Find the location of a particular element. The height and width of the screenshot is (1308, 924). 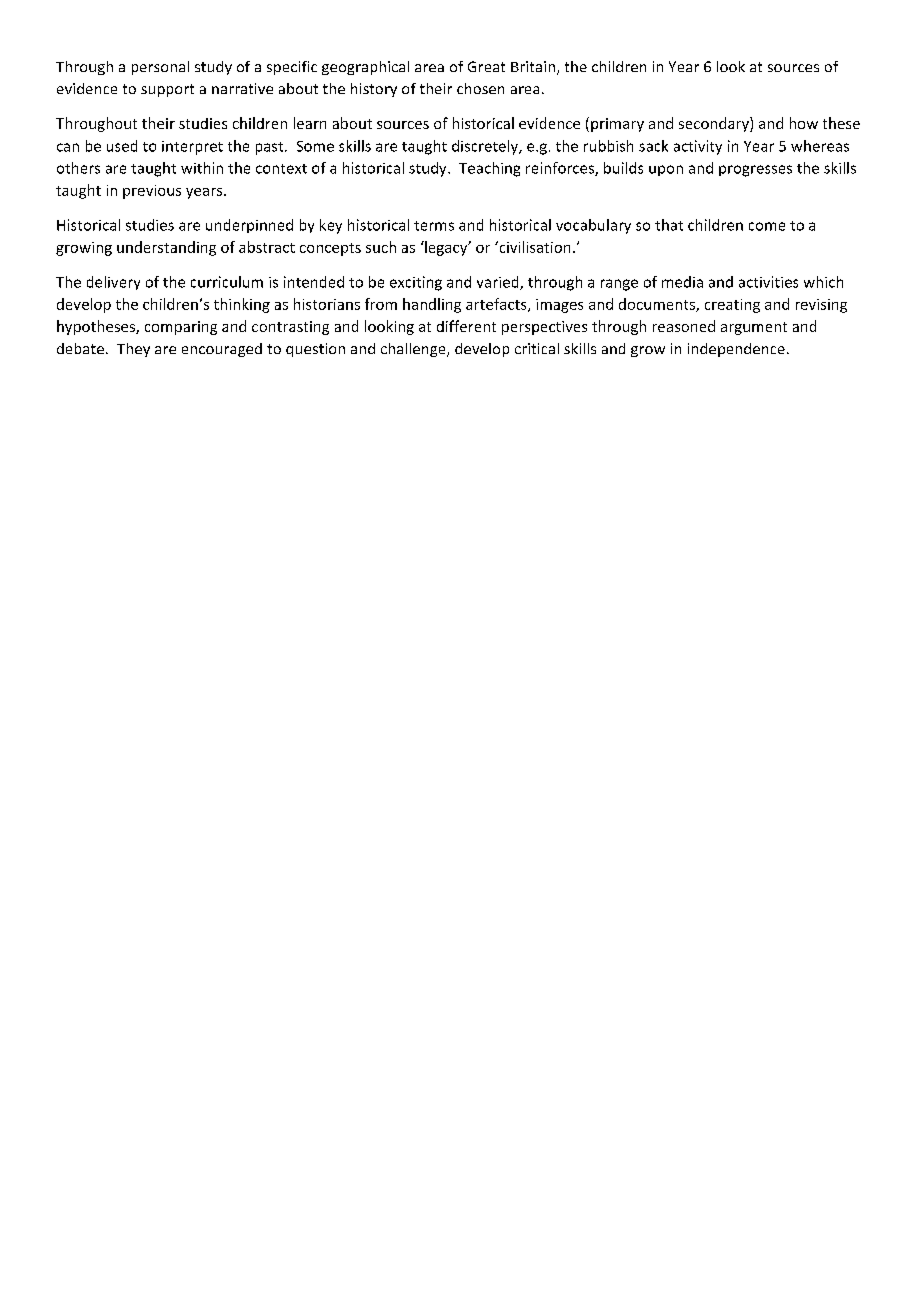

come is located at coordinates (767, 226).
